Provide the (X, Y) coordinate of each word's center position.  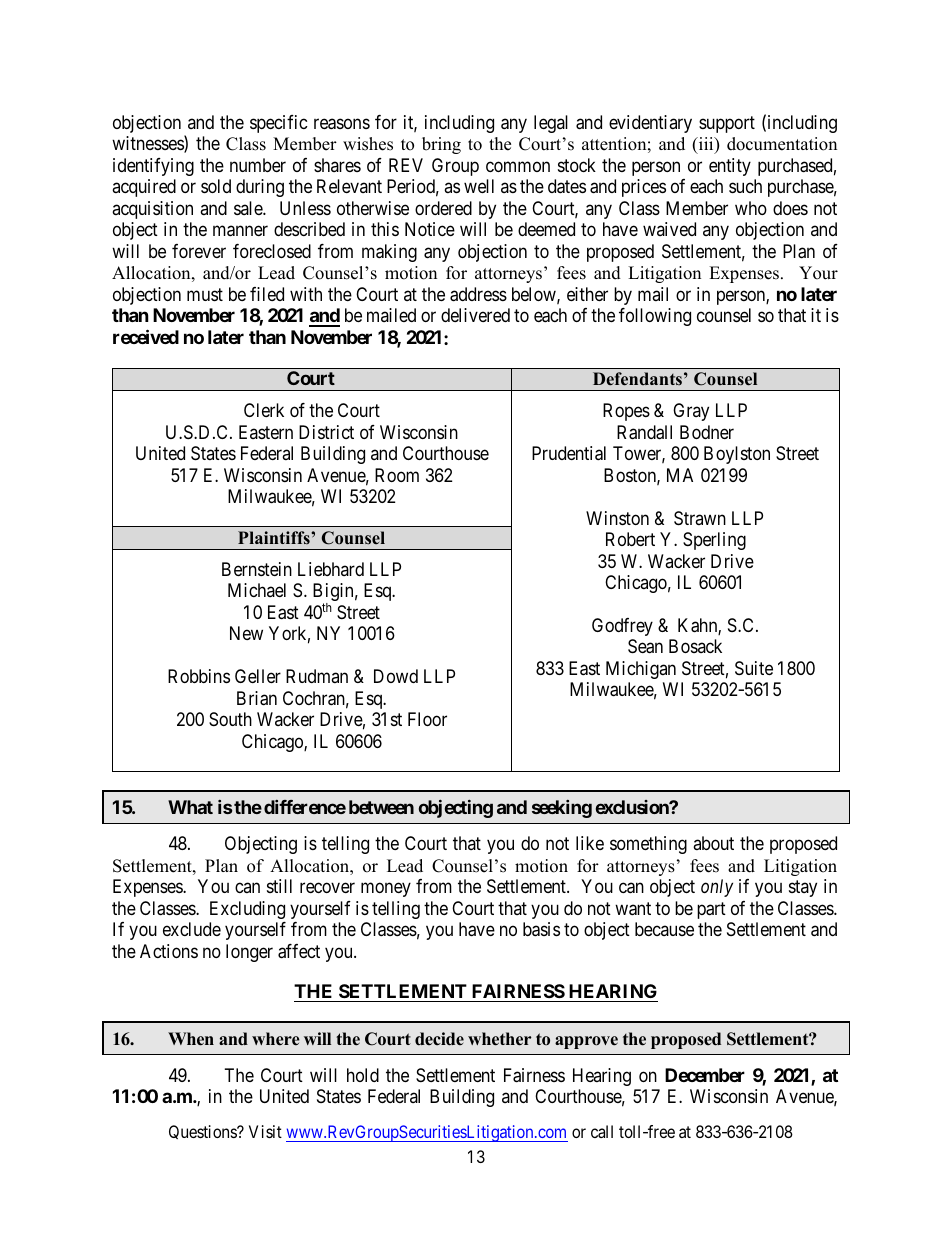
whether (500, 1039)
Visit (265, 1131)
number (258, 165)
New (246, 633)
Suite (754, 668)
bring (441, 145)
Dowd (396, 676)
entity (730, 167)
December (705, 1075)
